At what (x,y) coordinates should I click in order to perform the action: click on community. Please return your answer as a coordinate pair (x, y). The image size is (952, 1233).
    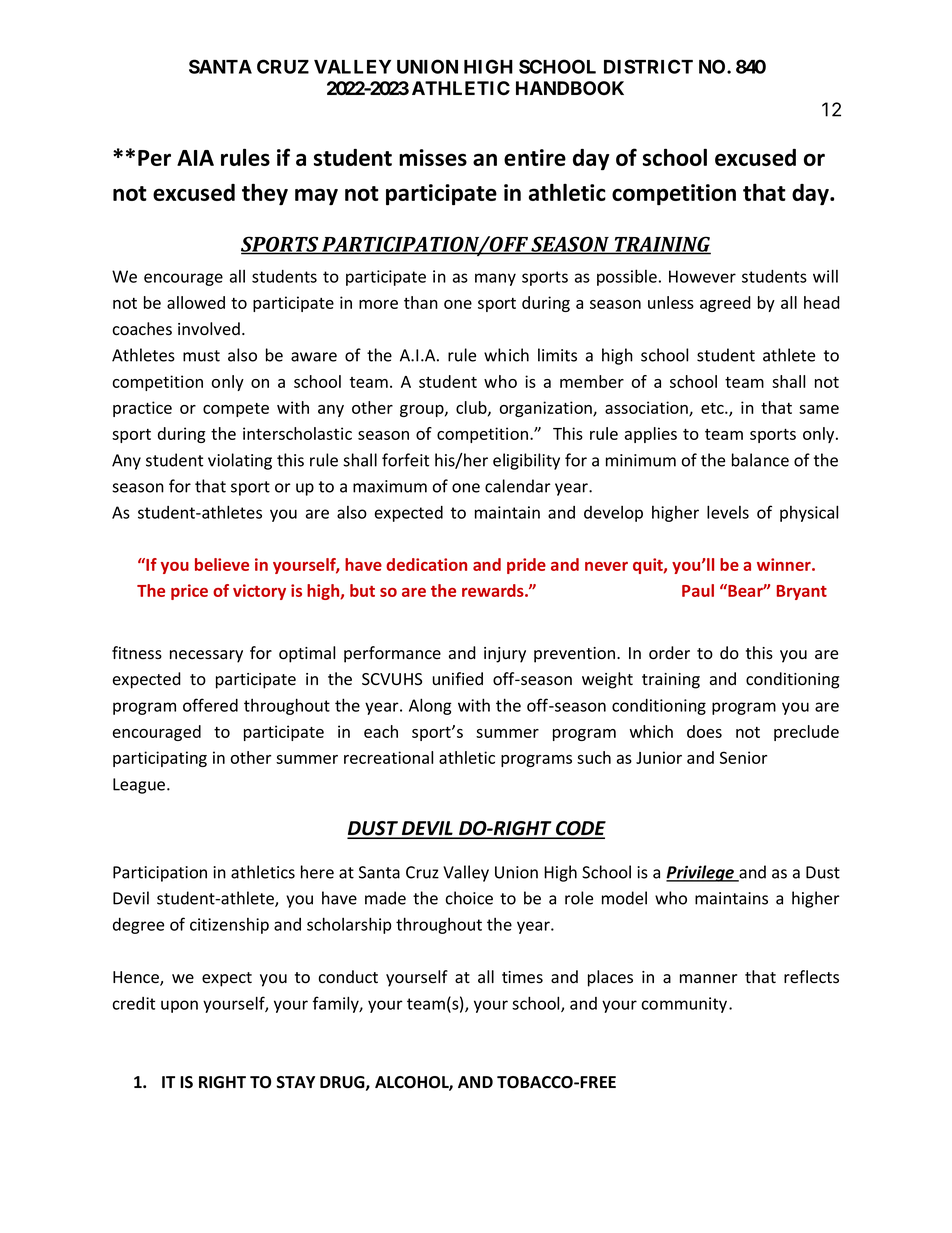
    Looking at the image, I should click on (686, 1005).
